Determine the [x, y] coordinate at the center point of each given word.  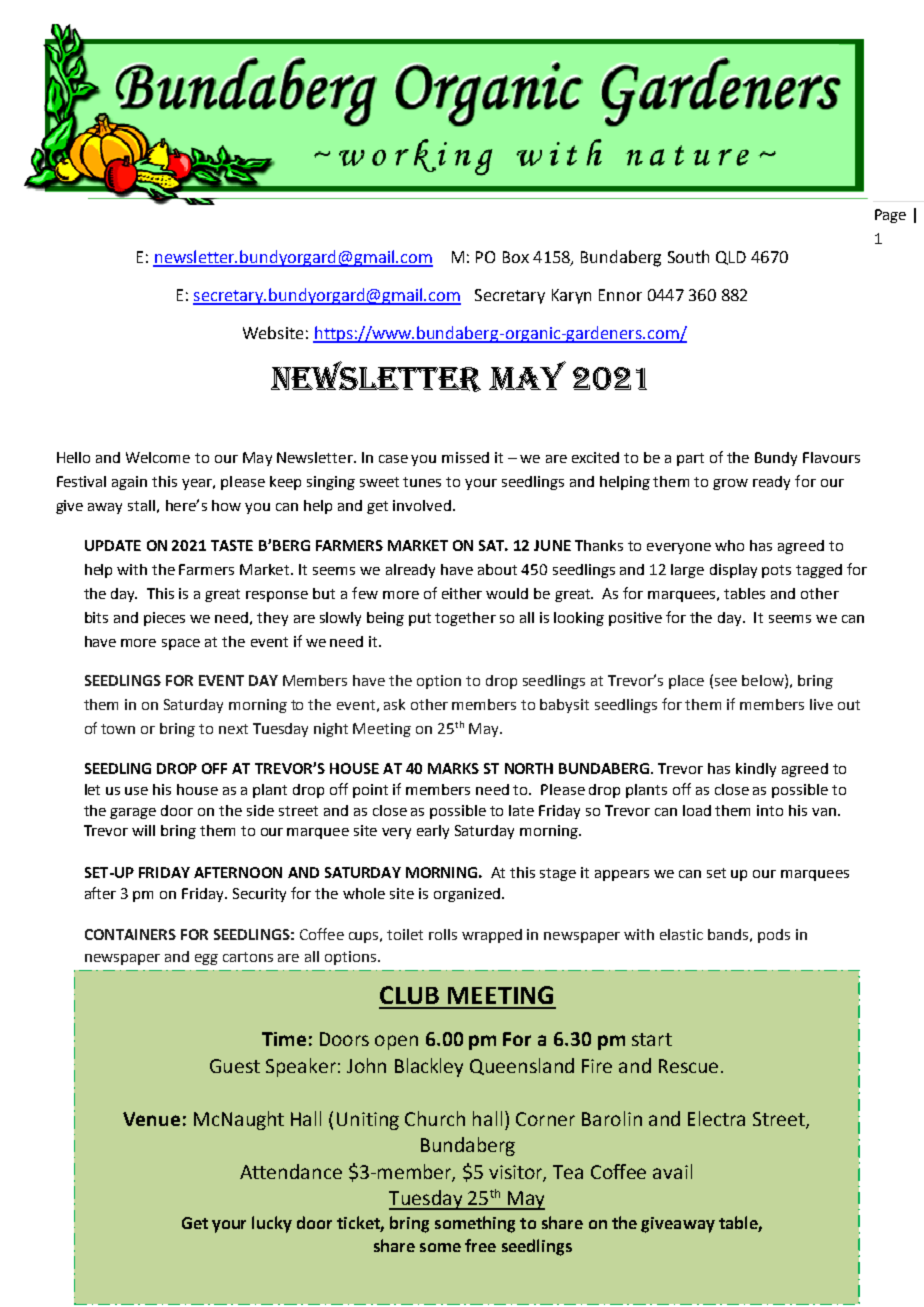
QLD [731, 258]
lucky [272, 1224]
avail [672, 1171]
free [480, 1245]
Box [516, 257]
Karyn [571, 296]
